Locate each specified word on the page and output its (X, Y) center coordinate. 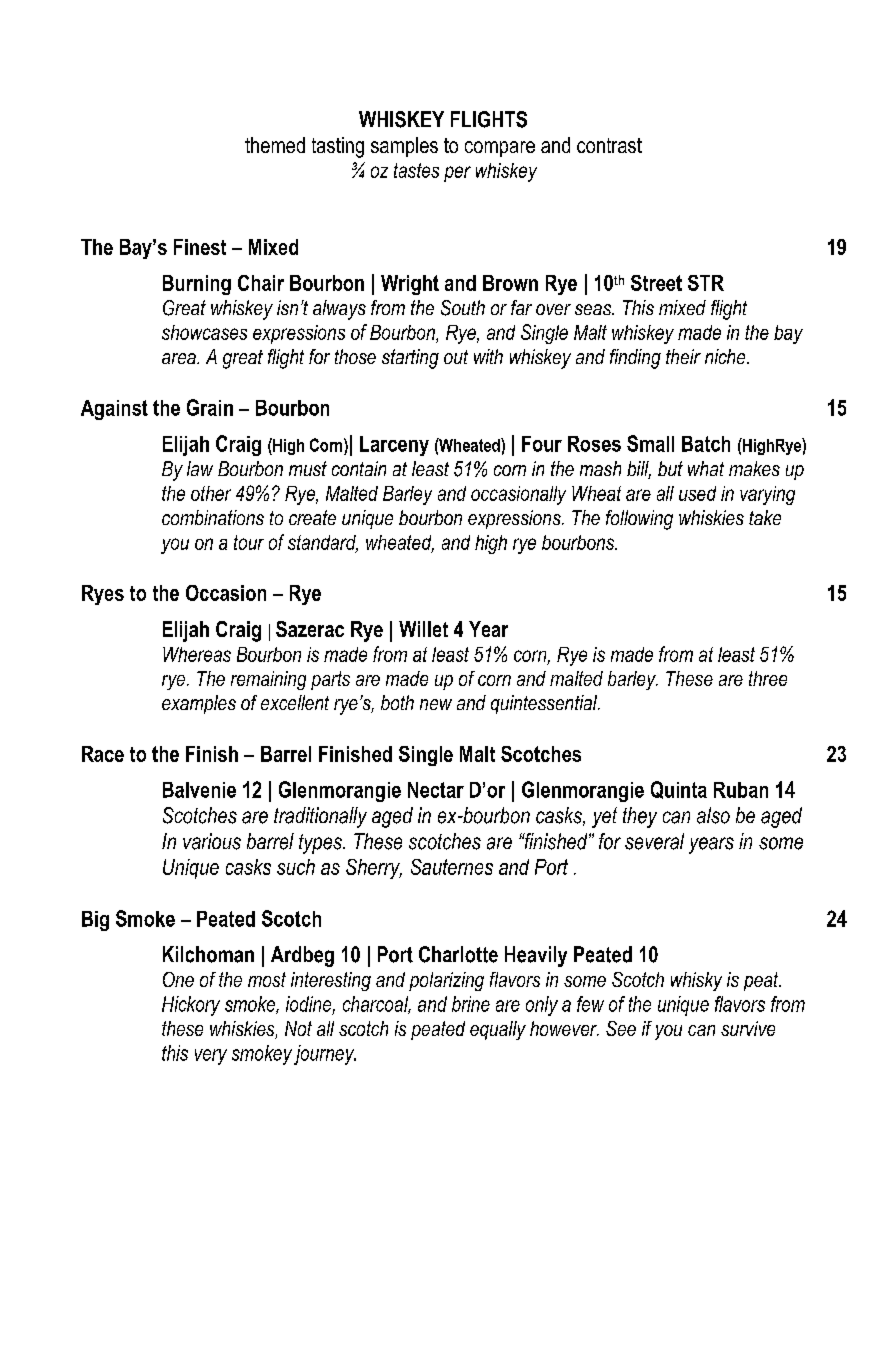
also (713, 815)
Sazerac (310, 629)
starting (410, 359)
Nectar (436, 790)
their (683, 356)
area (180, 358)
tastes (416, 170)
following (639, 520)
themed (275, 145)
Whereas (197, 654)
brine (471, 1004)
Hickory (191, 1006)
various (212, 841)
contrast (609, 145)
